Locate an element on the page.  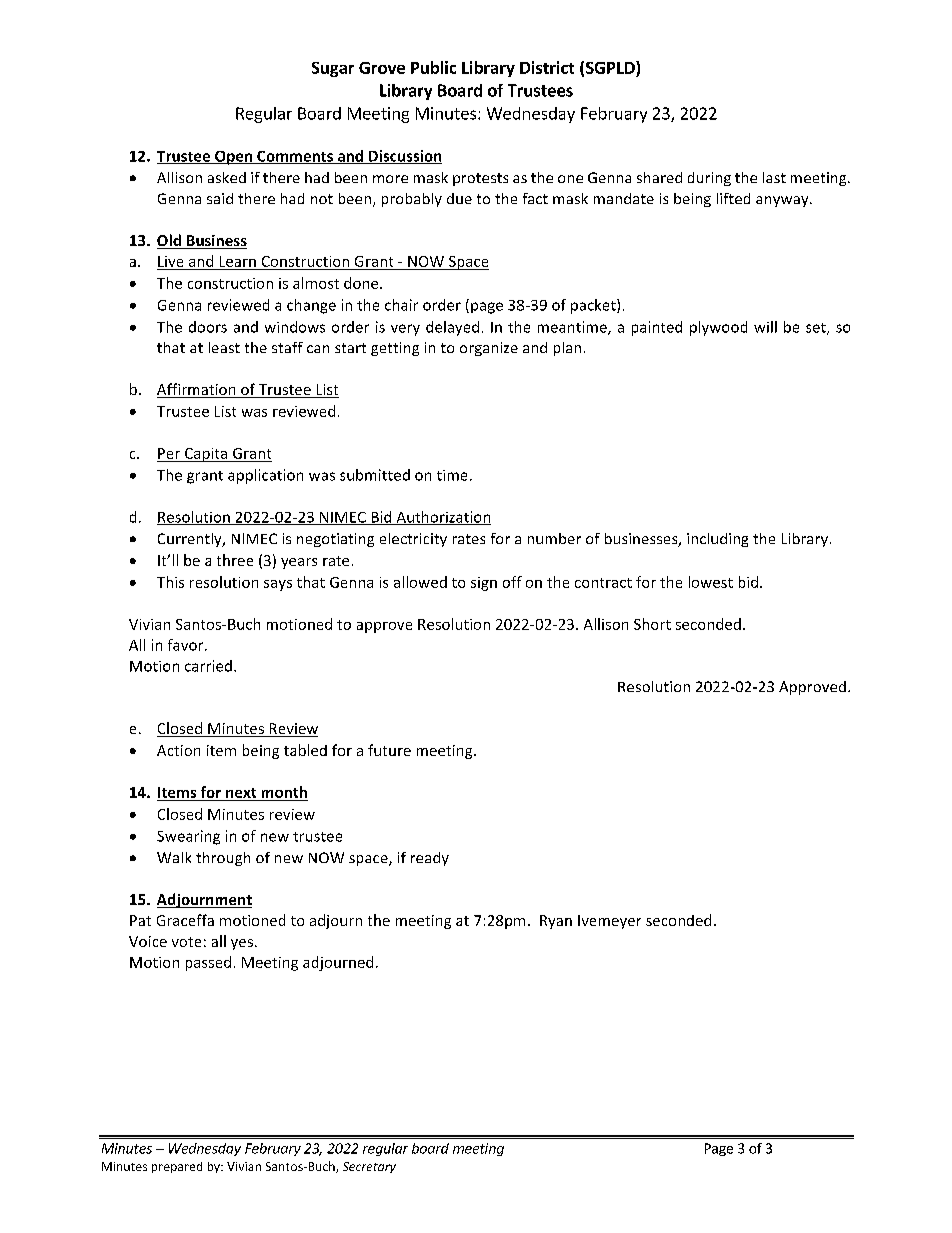
Public is located at coordinates (433, 67).
